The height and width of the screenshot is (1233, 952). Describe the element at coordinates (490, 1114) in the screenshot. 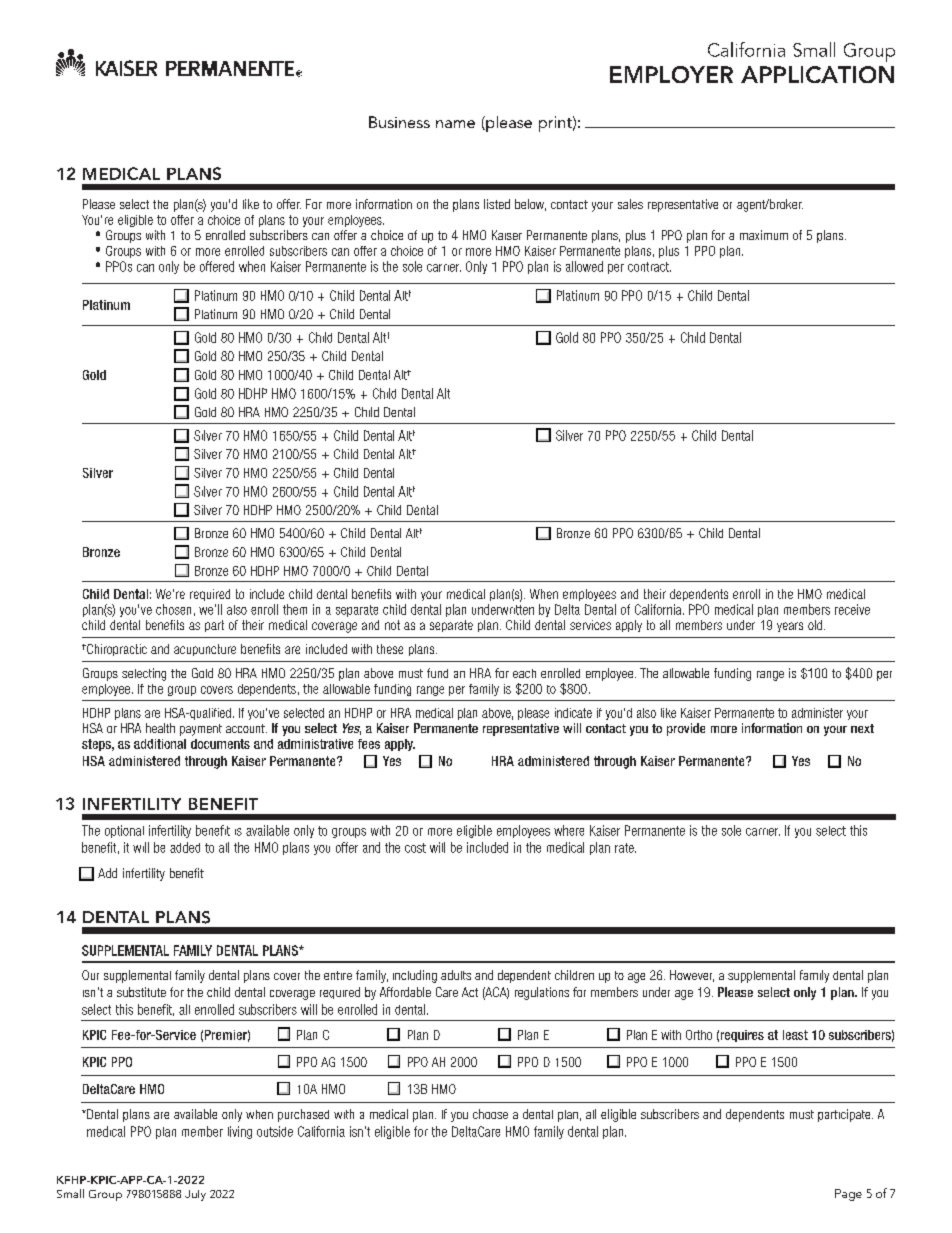

I see `choose` at that location.
